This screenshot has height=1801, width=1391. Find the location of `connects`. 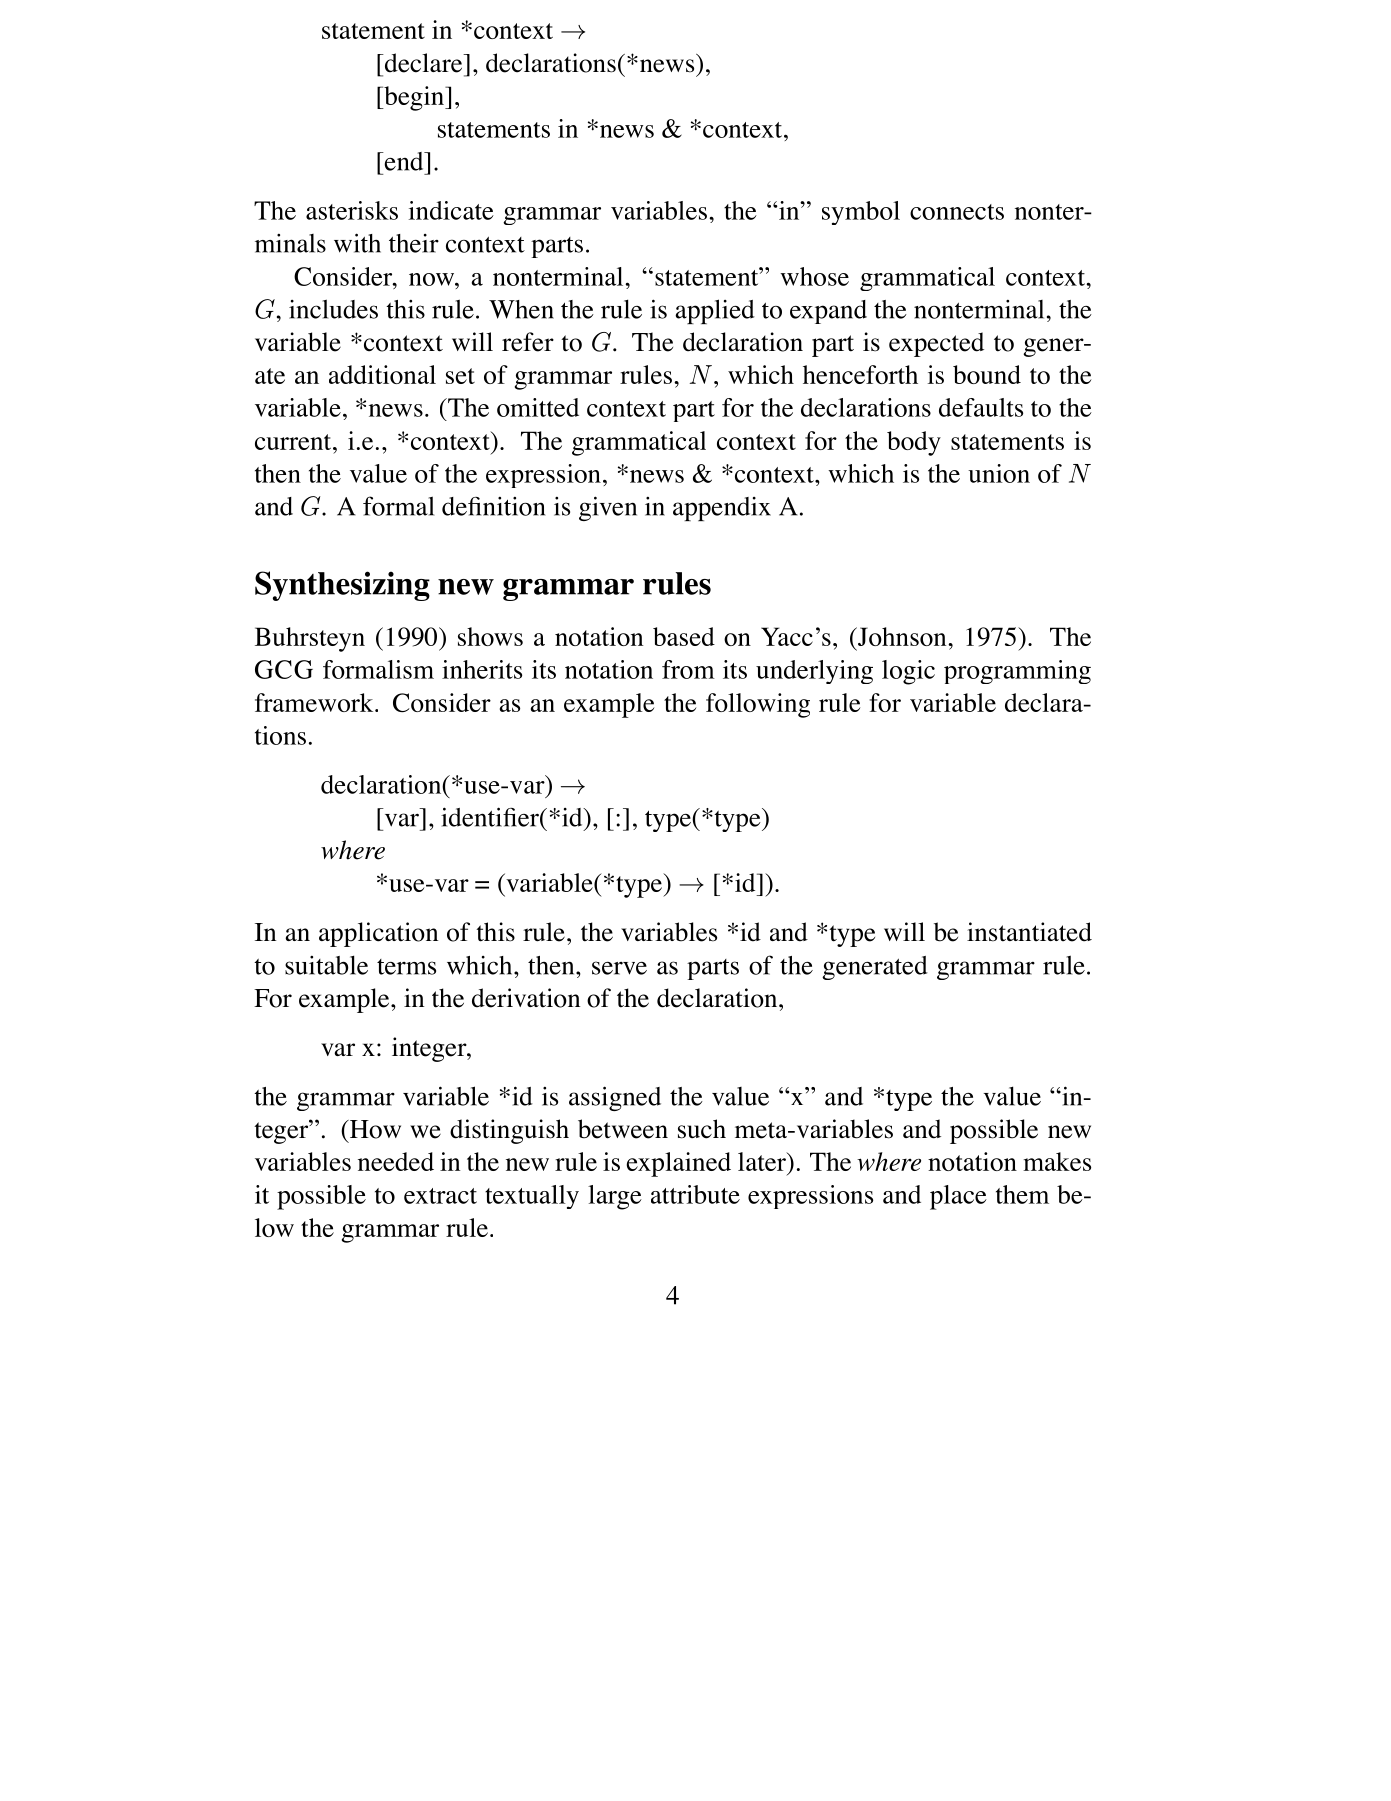

connects is located at coordinates (957, 212).
